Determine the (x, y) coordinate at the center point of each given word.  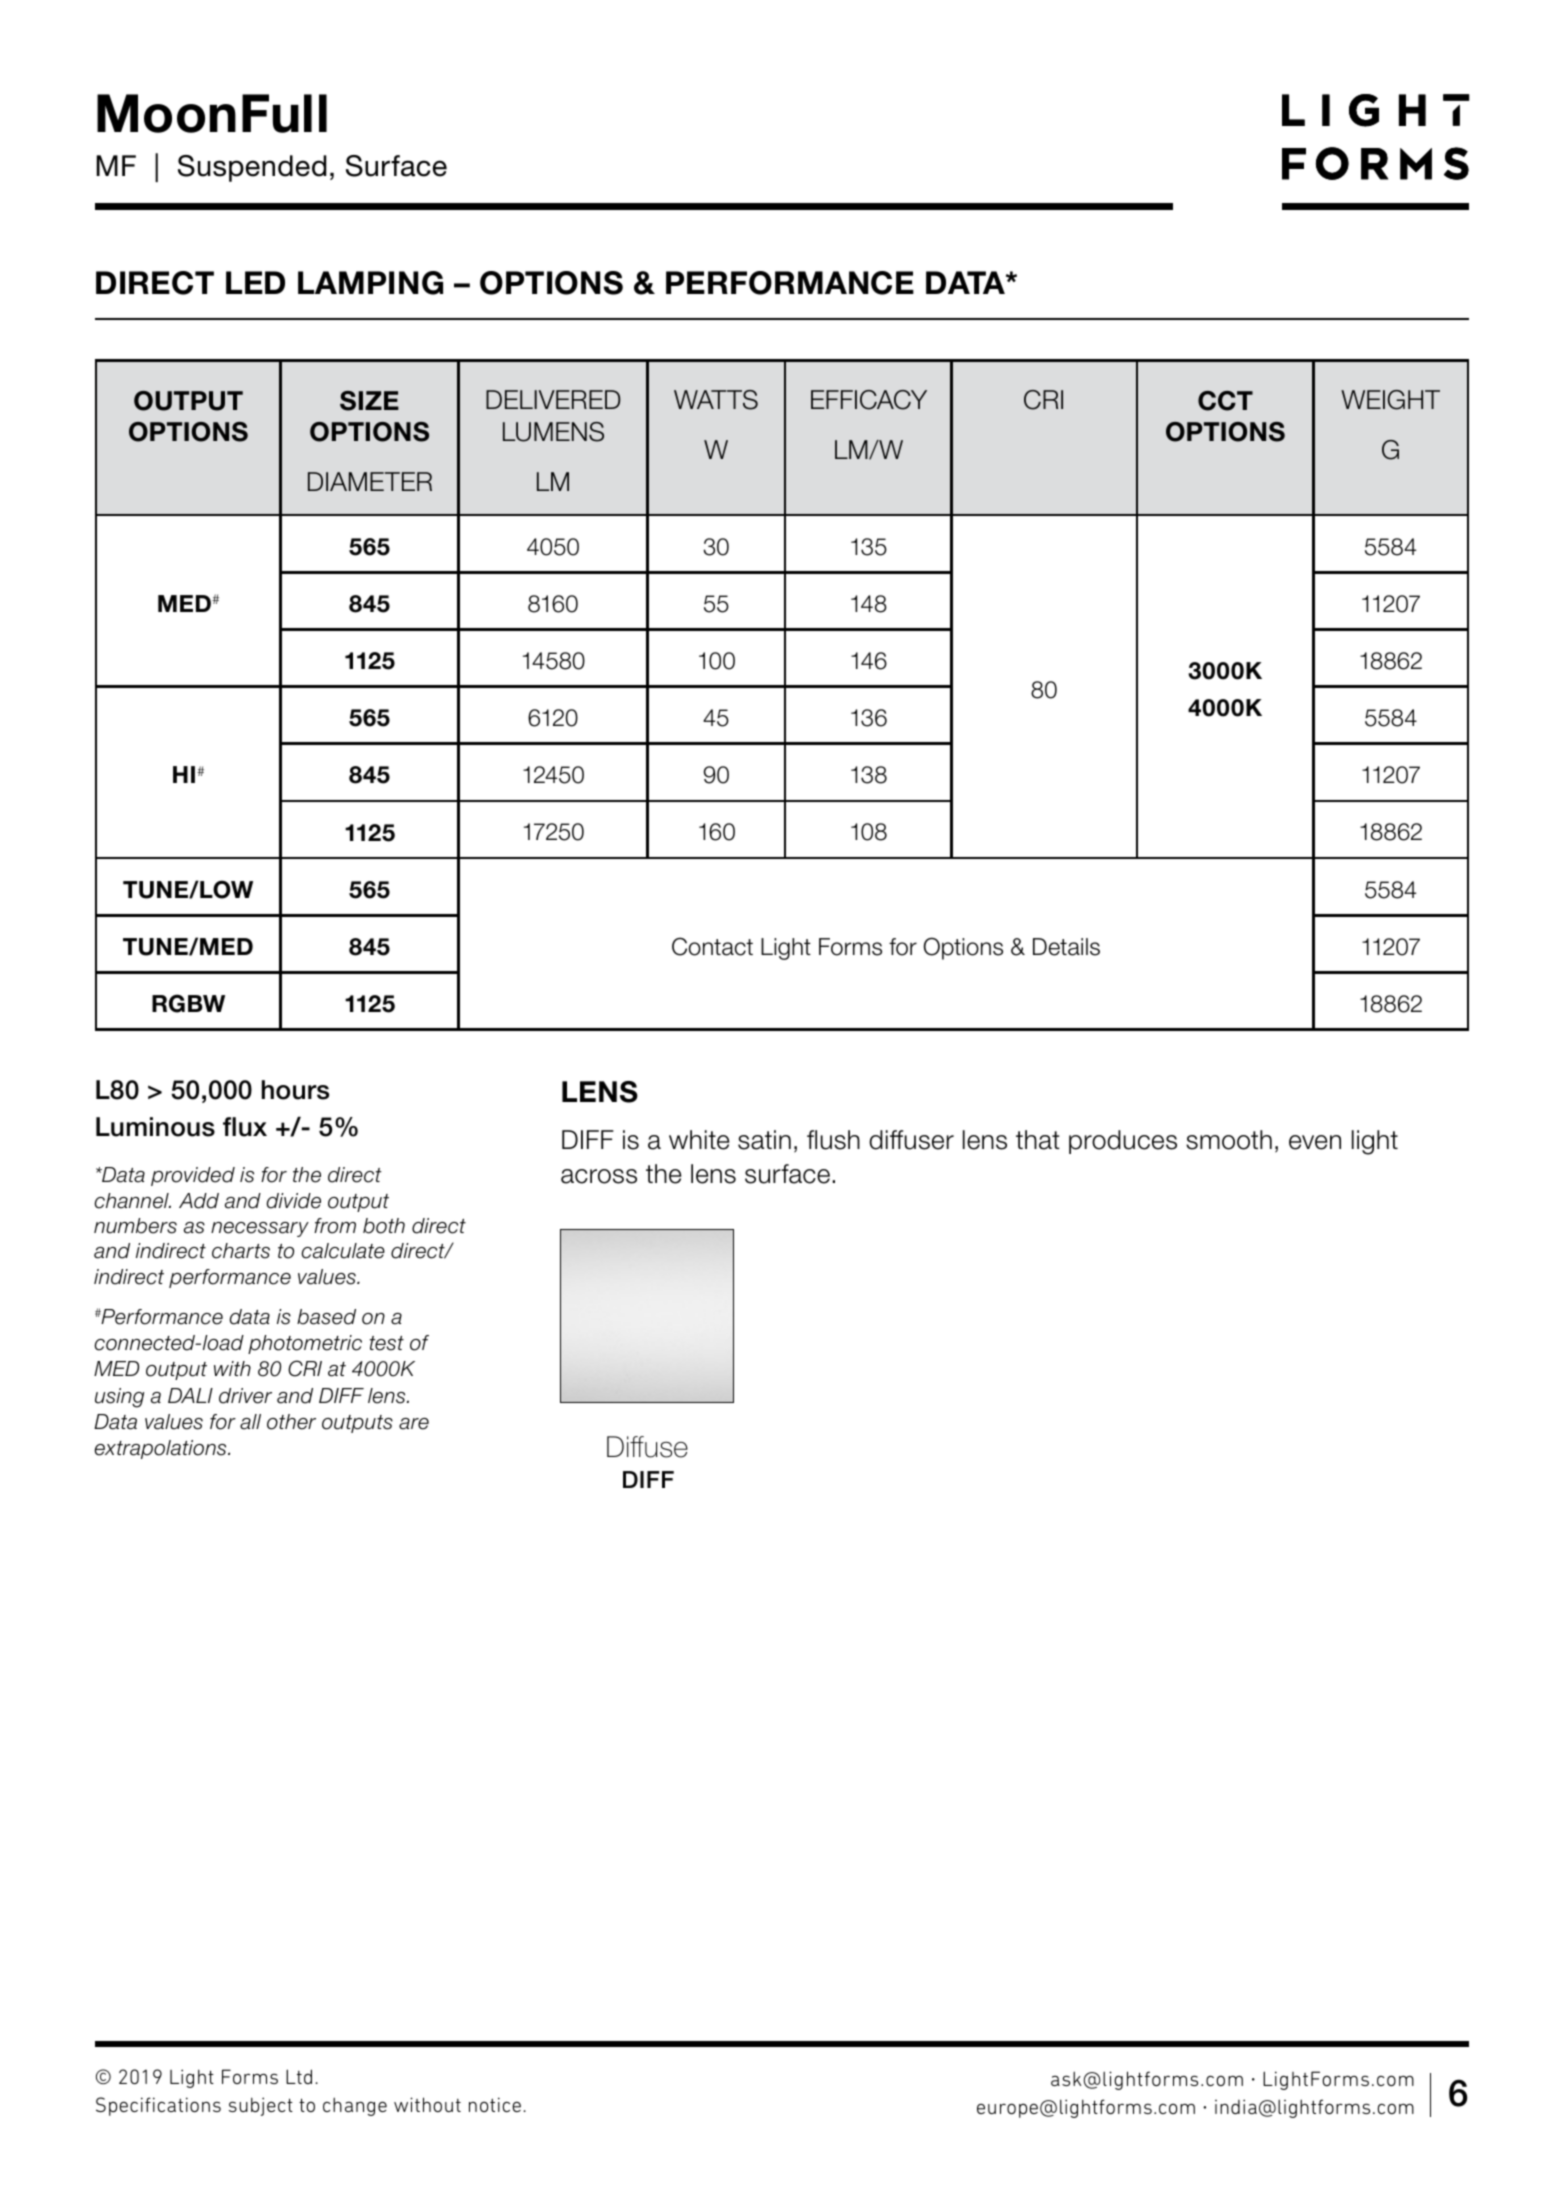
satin (764, 1140)
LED (255, 282)
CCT (1225, 401)
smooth (1229, 1140)
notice (495, 2104)
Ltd (299, 2076)
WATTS (716, 400)
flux (245, 1127)
